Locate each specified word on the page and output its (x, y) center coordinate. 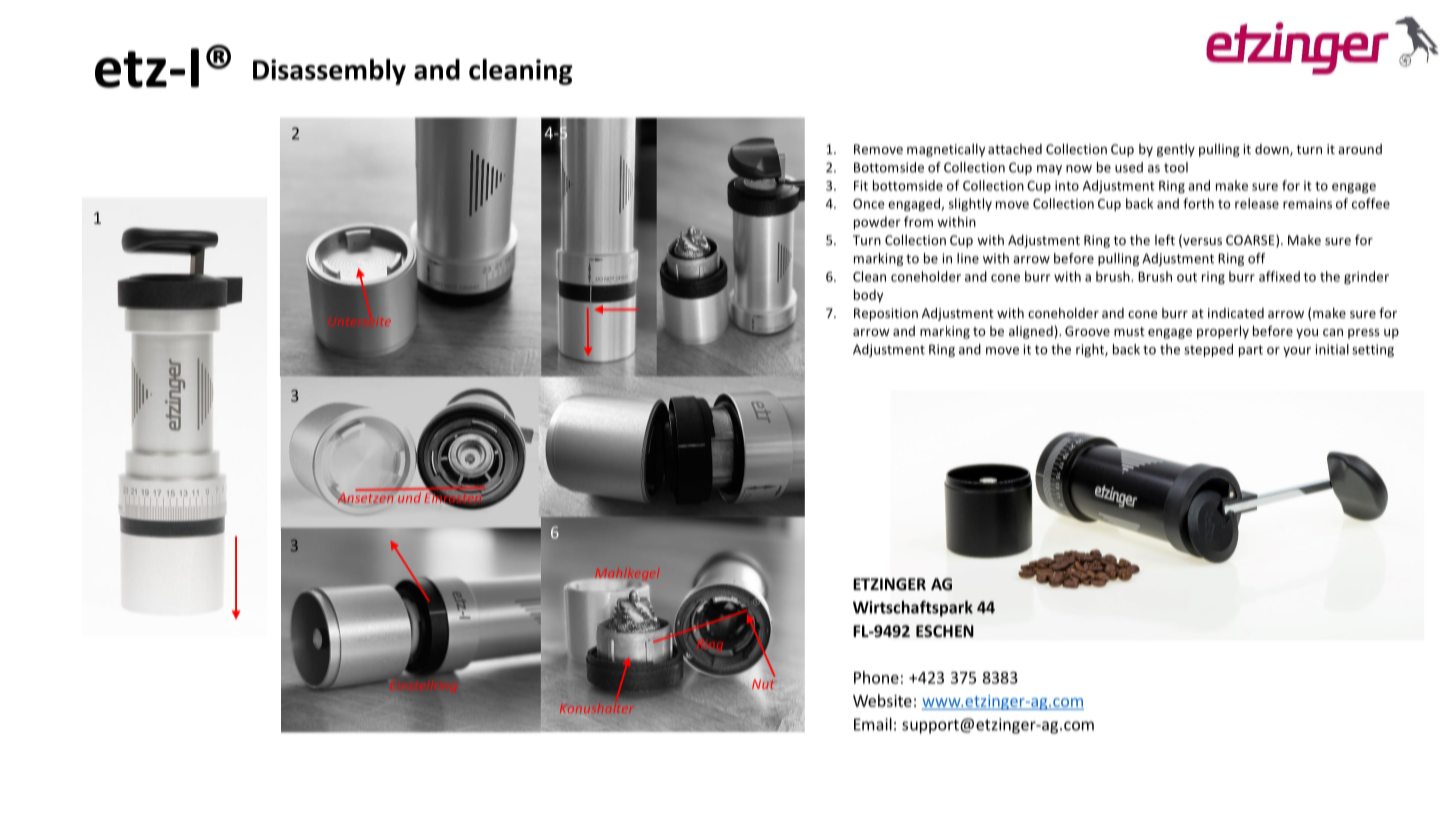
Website (882, 700)
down (1273, 150)
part (1251, 351)
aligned (1031, 332)
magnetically (946, 150)
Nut (764, 684)
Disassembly (329, 72)
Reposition (886, 314)
